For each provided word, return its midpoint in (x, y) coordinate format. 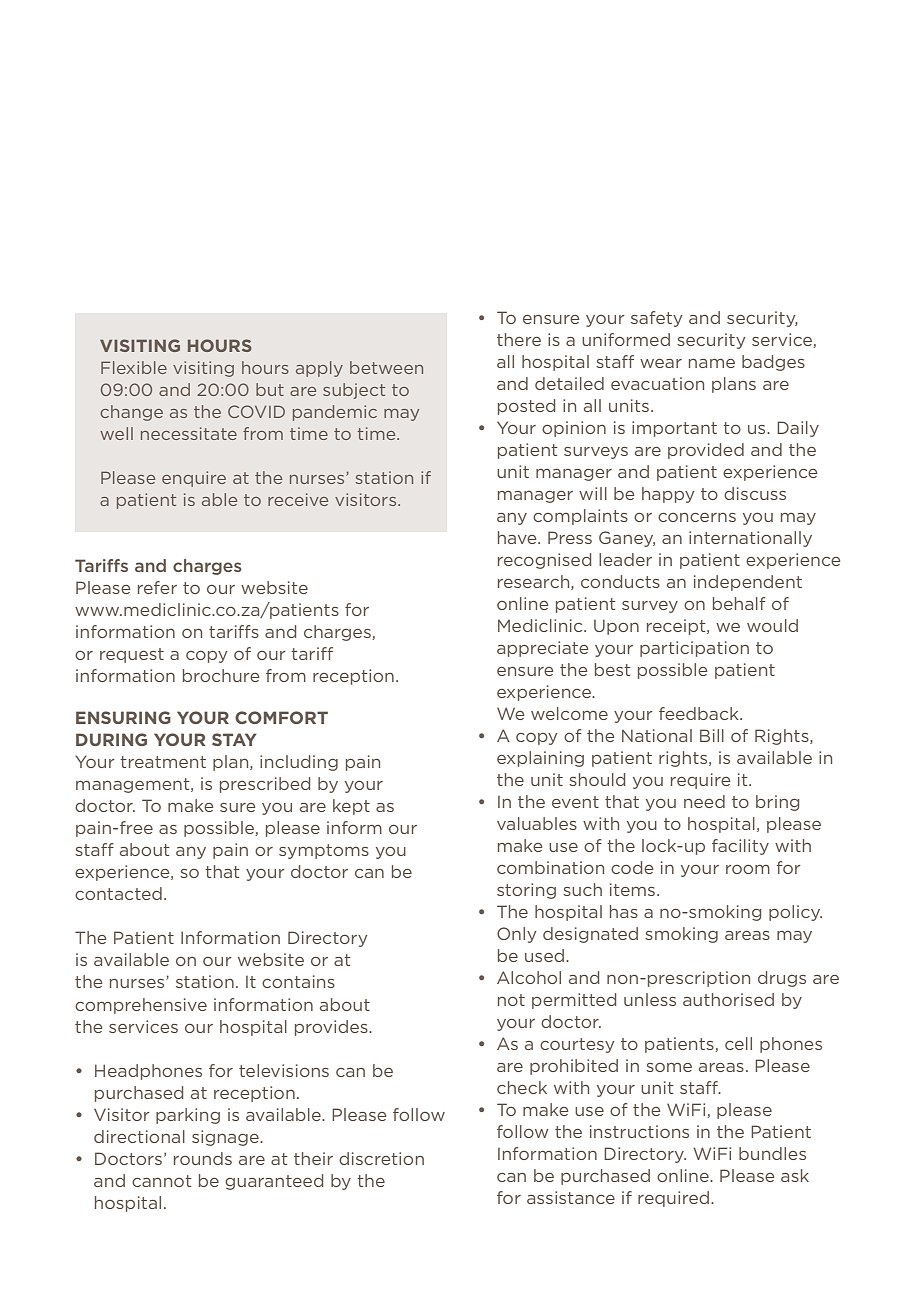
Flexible (134, 367)
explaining (540, 759)
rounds (203, 1158)
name (712, 363)
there (519, 339)
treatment (163, 762)
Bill (712, 735)
